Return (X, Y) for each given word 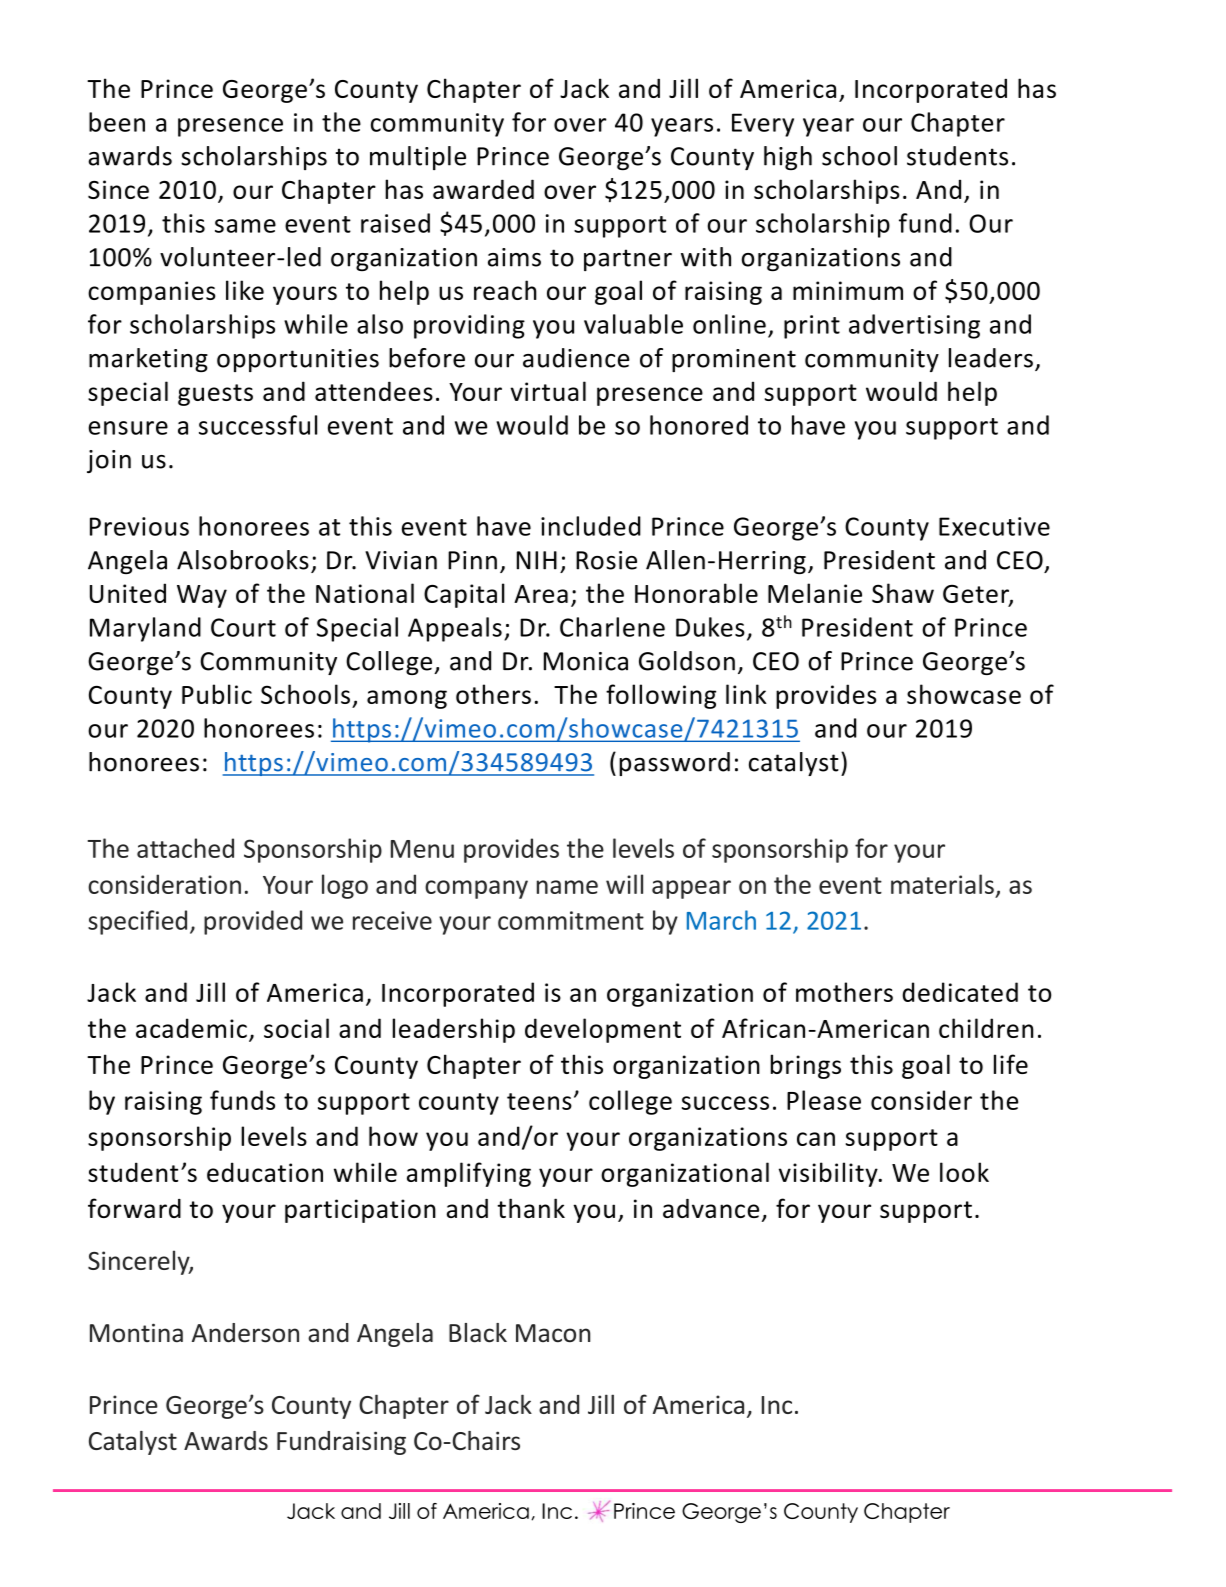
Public (217, 694)
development (603, 1030)
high (788, 158)
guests (215, 395)
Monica (586, 661)
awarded (483, 189)
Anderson (245, 1333)
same (245, 226)
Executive (994, 526)
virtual (548, 391)
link (746, 694)
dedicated (960, 992)
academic (191, 1028)
